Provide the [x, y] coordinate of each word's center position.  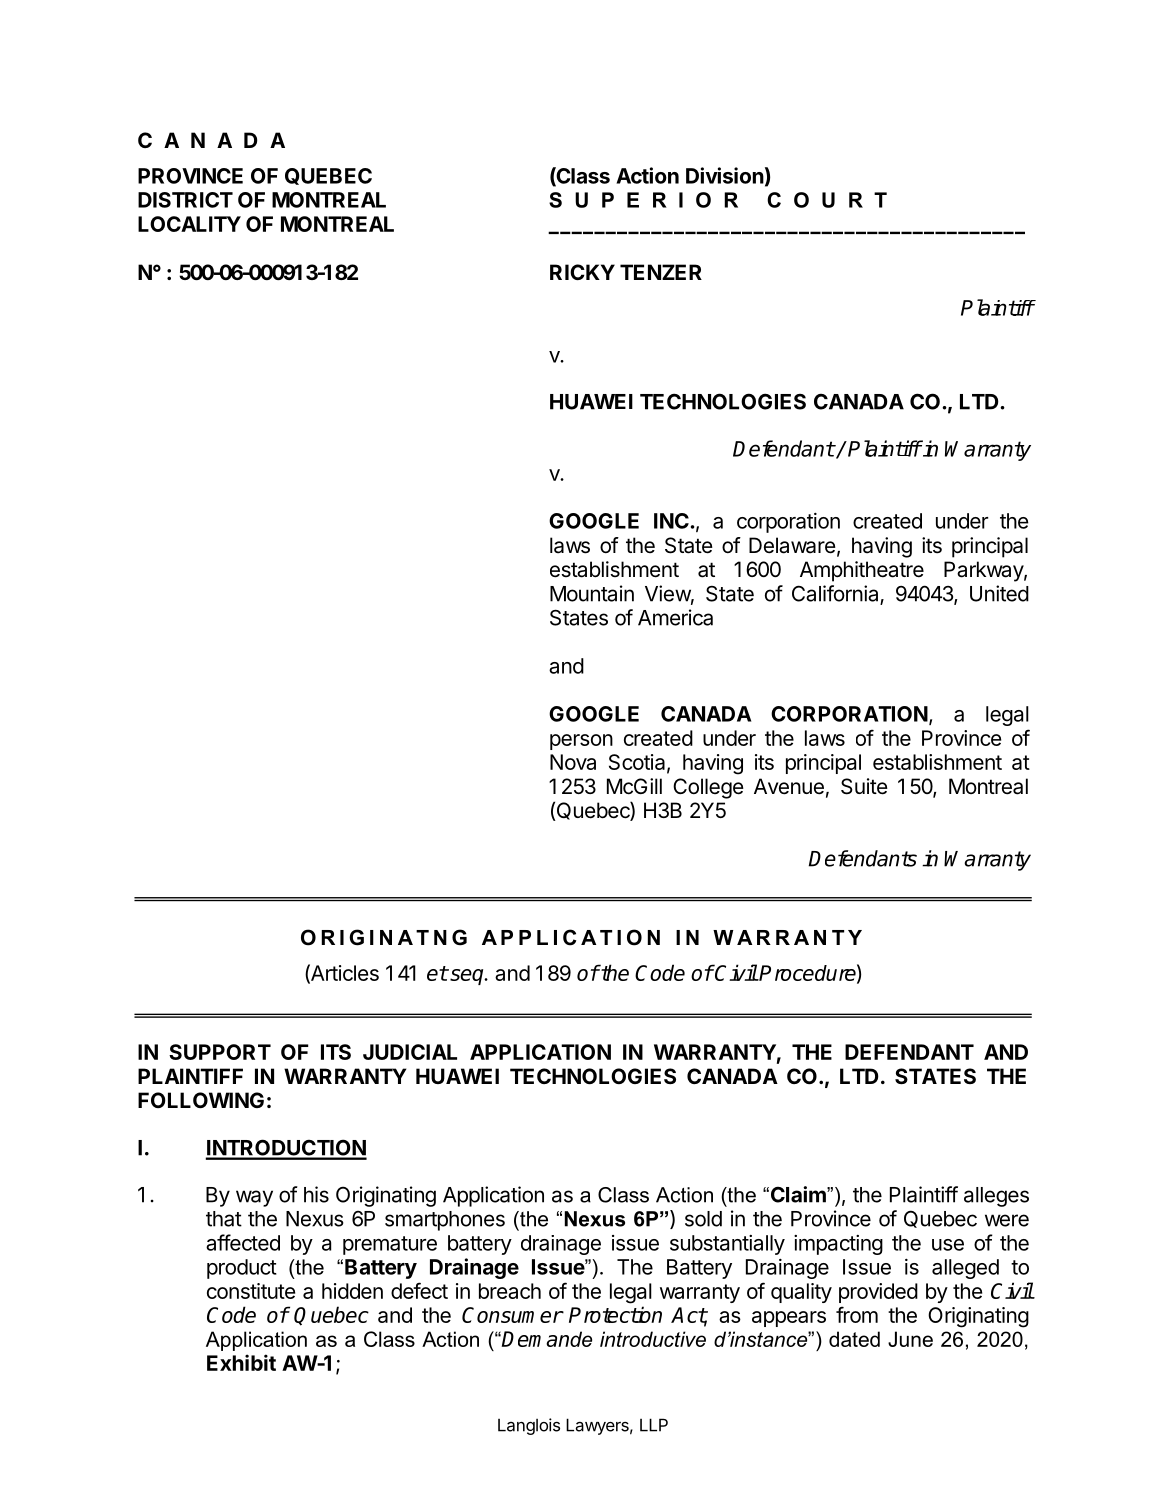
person [581, 742]
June [910, 1339]
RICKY [582, 272]
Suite [864, 786]
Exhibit [241, 1362]
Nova [573, 762]
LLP [654, 1425]
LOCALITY [189, 224]
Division [725, 175]
